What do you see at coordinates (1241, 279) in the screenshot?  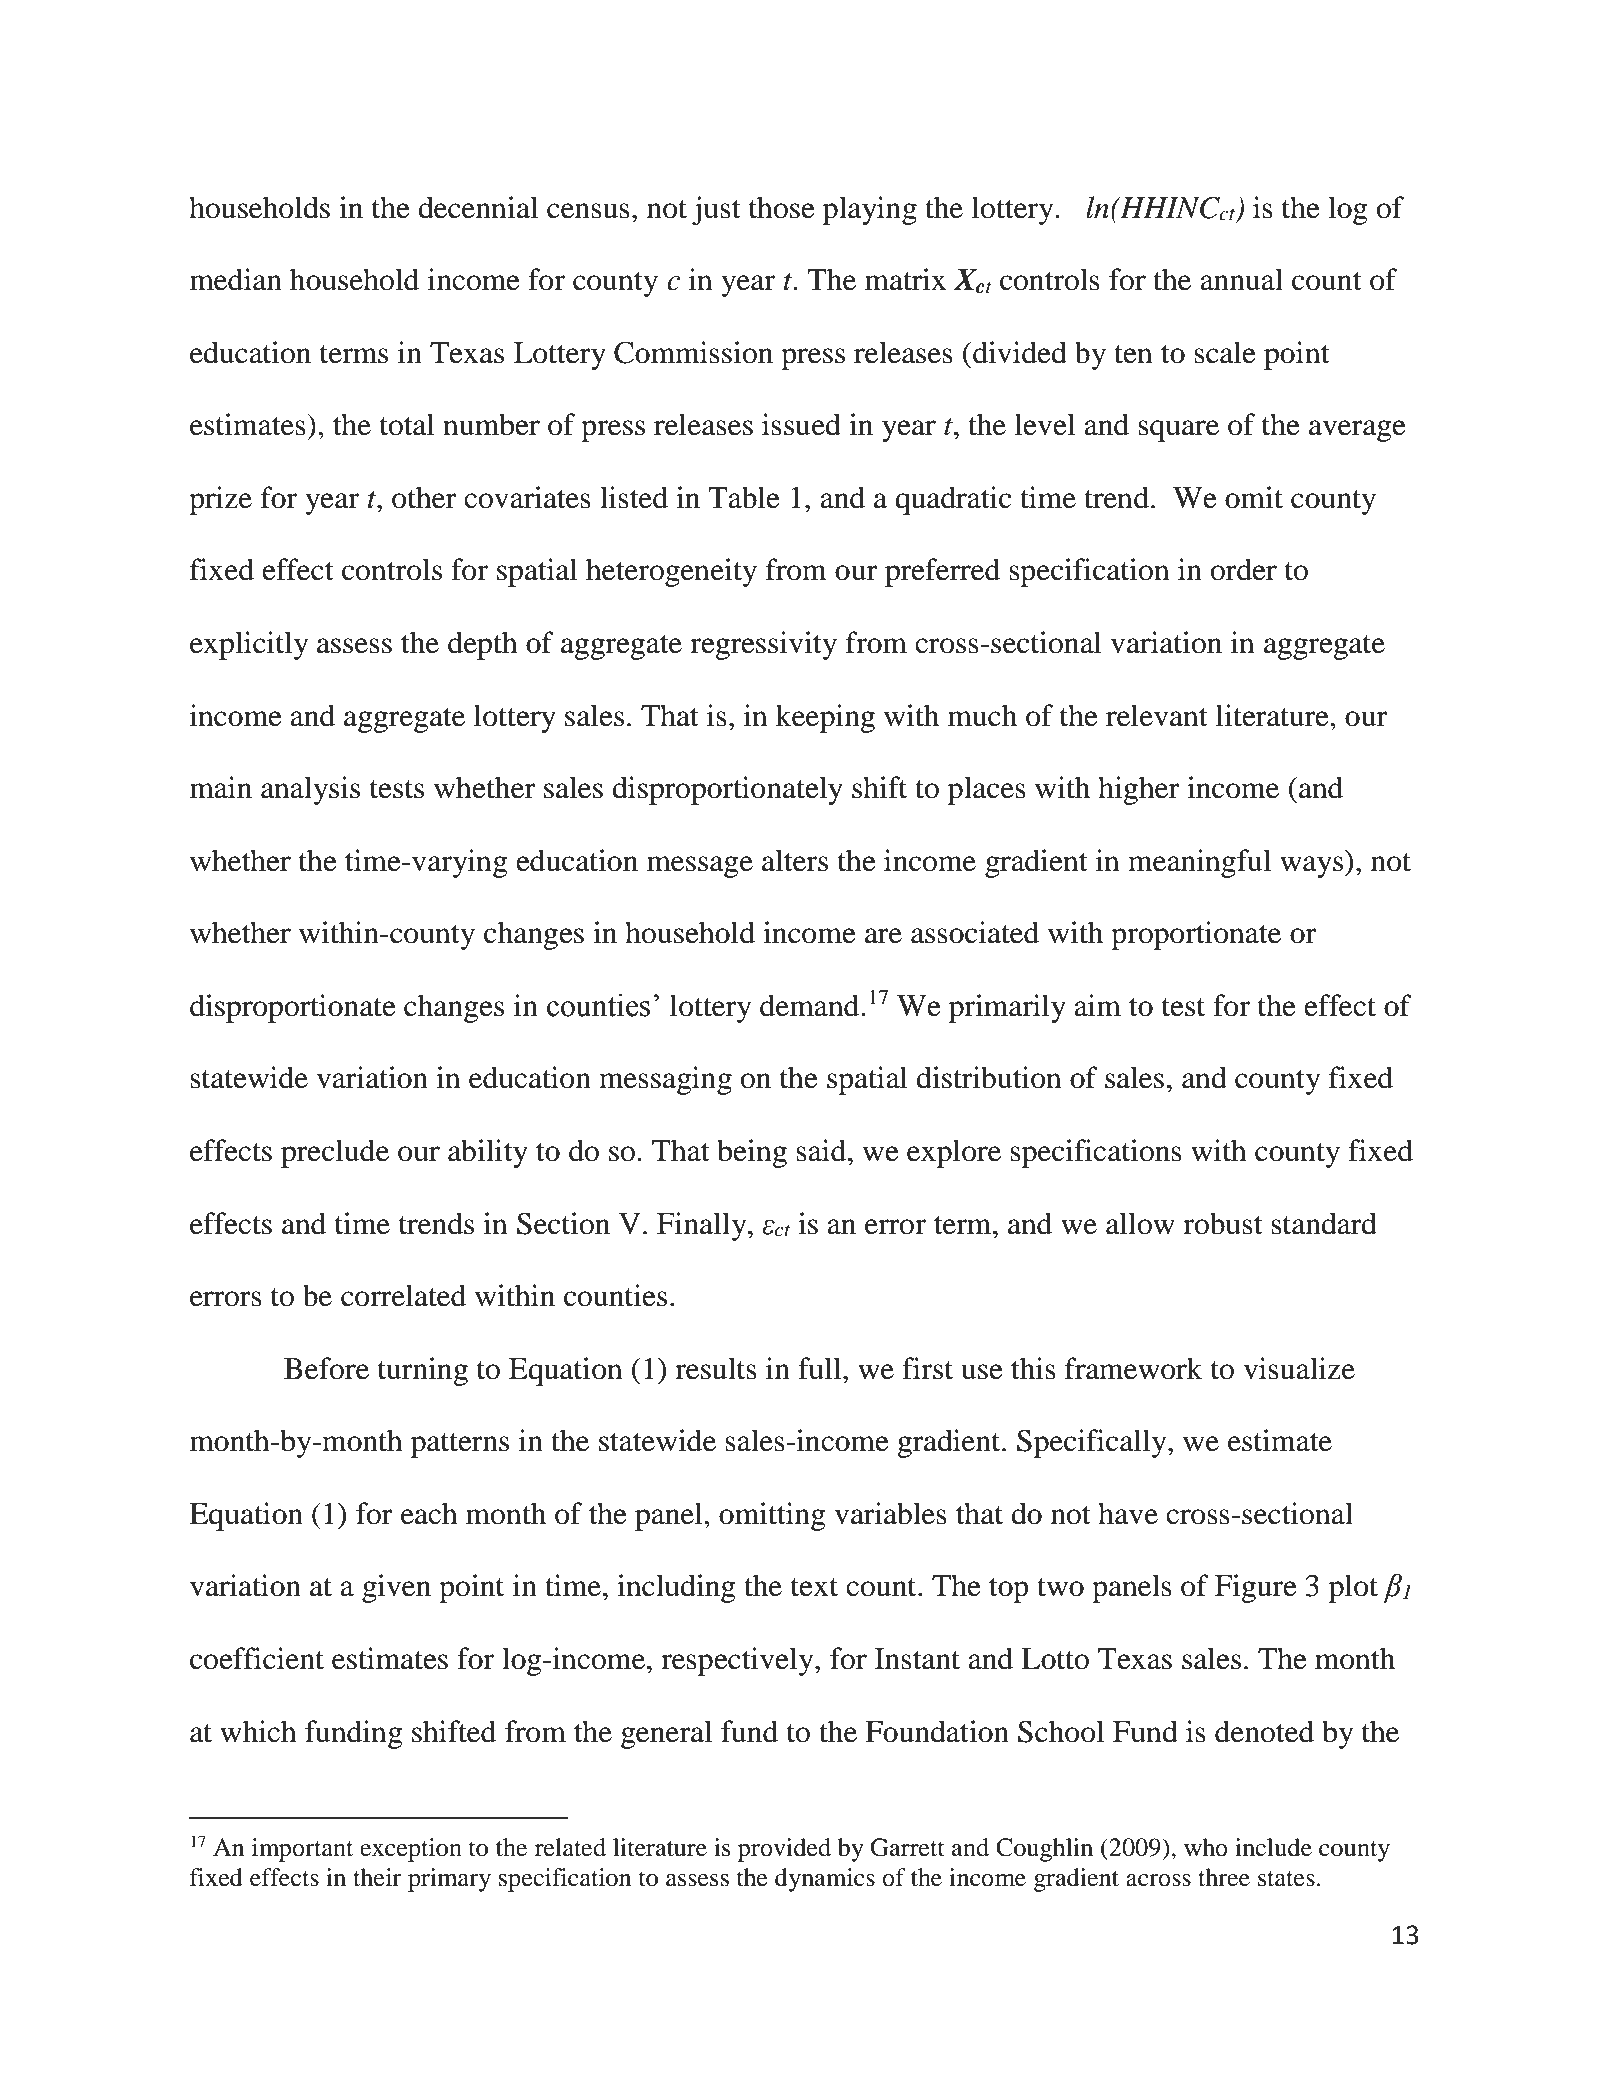 I see `annual` at bounding box center [1241, 279].
